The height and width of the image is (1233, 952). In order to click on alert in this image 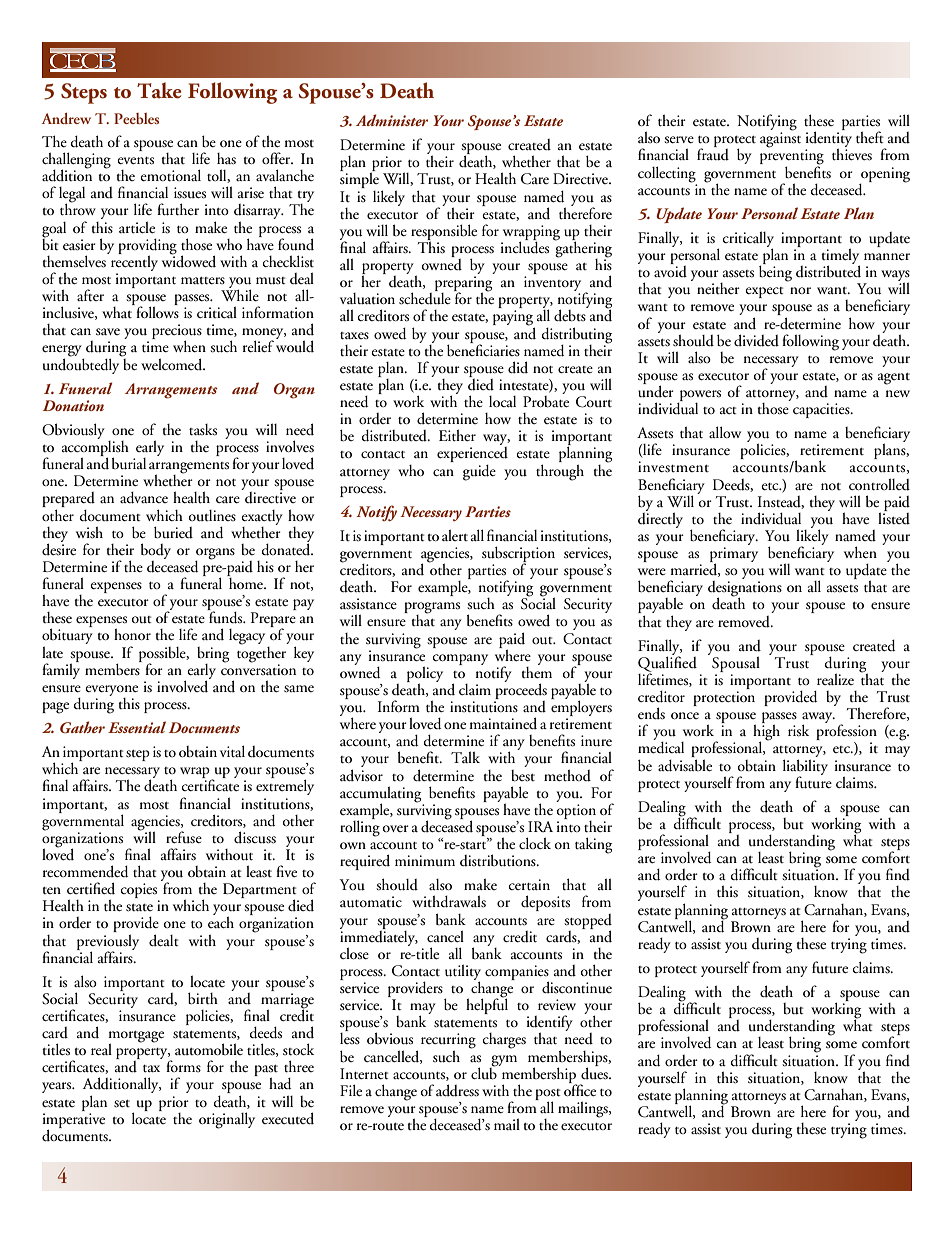, I will do `click(455, 535)`.
